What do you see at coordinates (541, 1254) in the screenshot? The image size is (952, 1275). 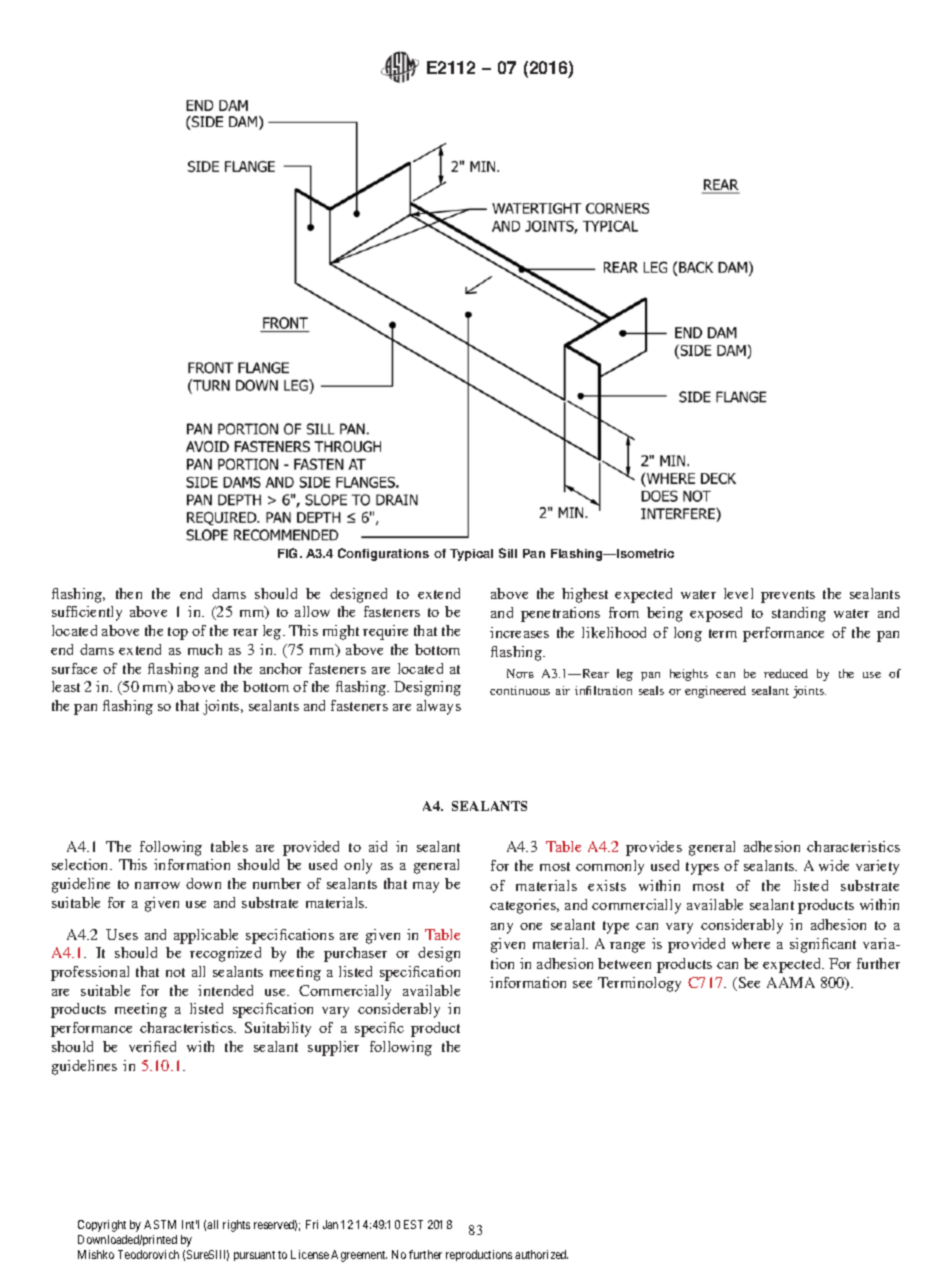 I see `authorized` at bounding box center [541, 1254].
